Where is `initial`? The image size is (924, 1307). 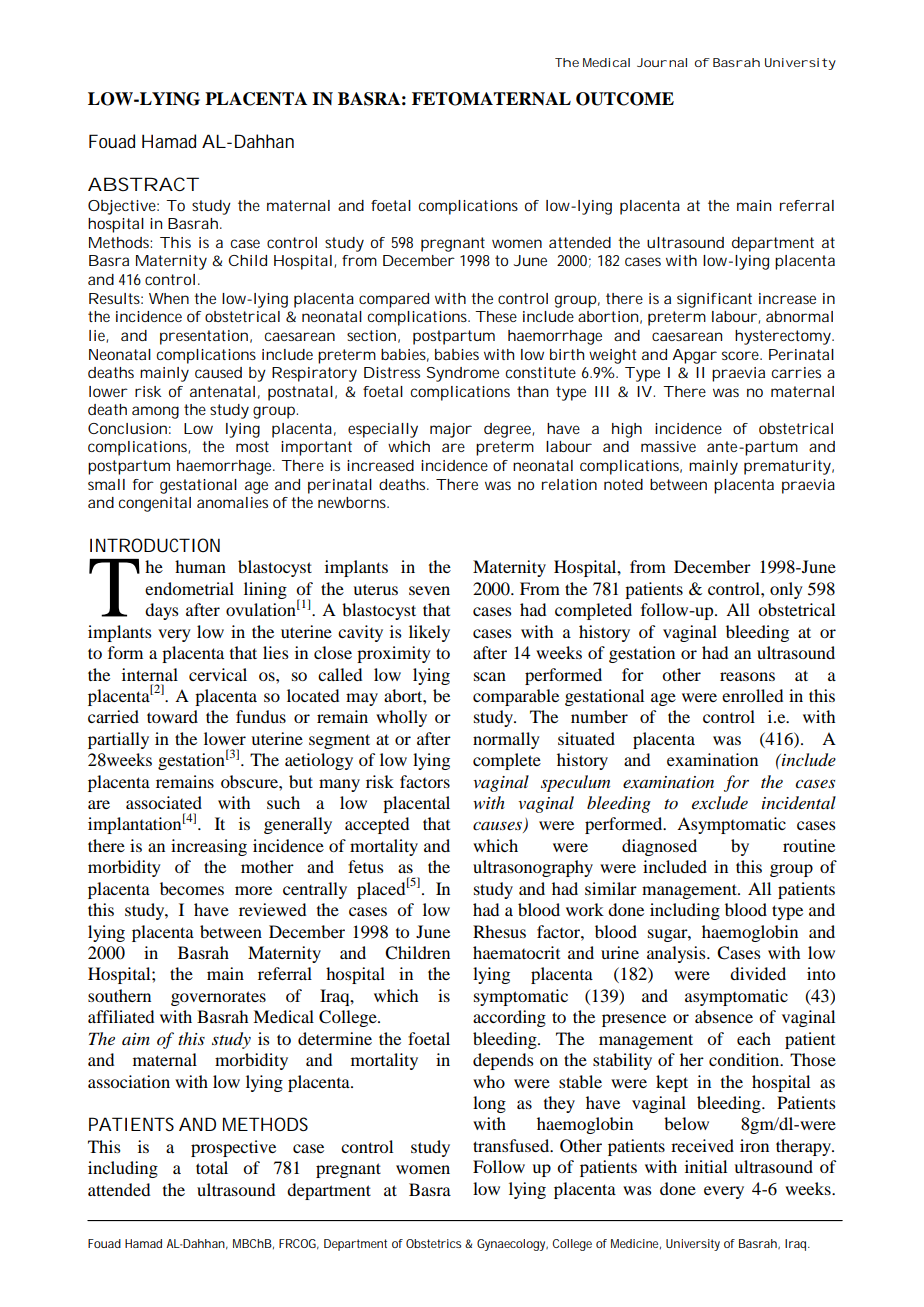 initial is located at coordinates (706, 1166).
